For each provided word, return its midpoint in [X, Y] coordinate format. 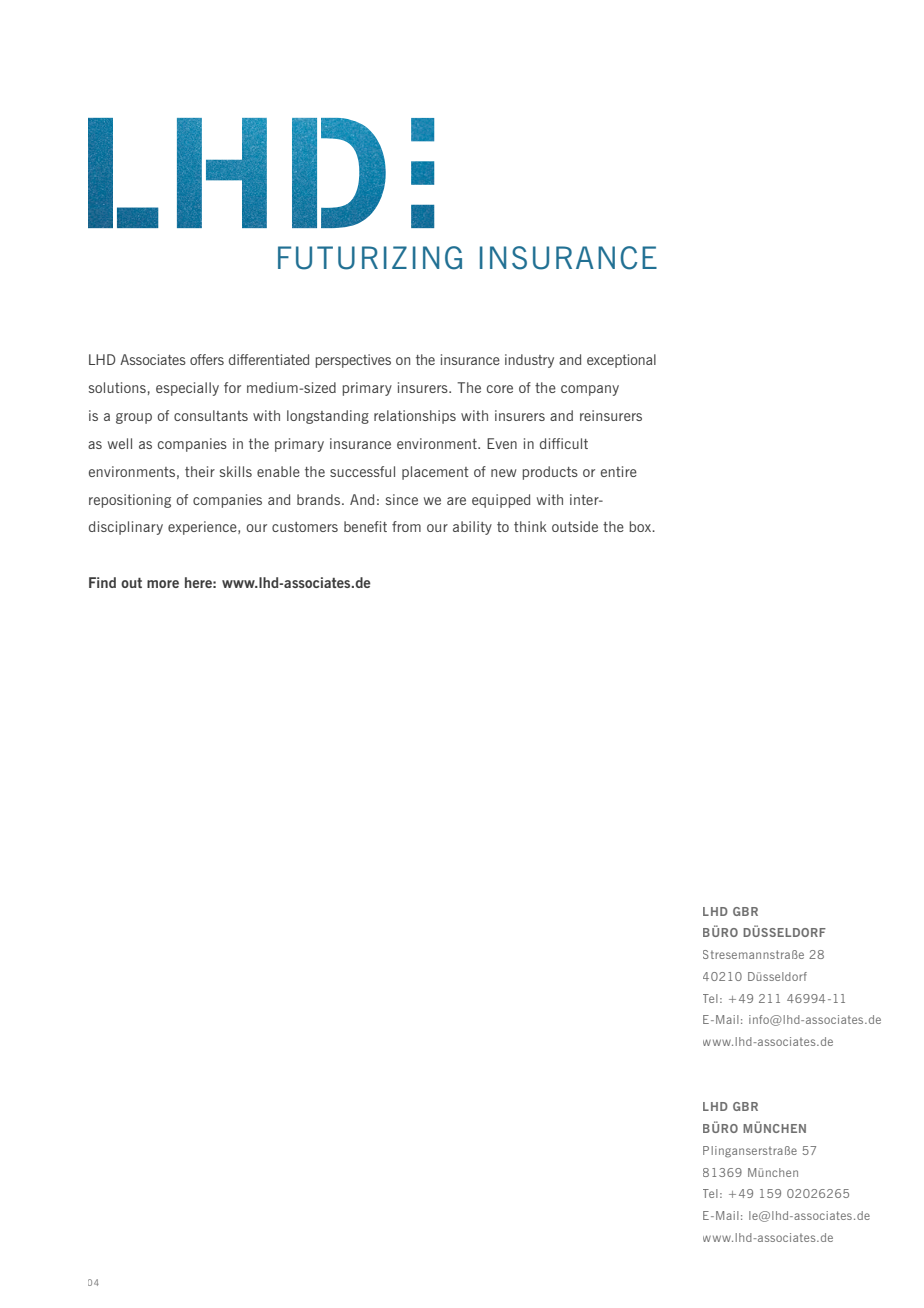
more [163, 584]
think [530, 526]
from [406, 526]
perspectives [353, 361]
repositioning [130, 501]
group [134, 418]
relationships [415, 417]
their [200, 471]
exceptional [621, 361]
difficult [564, 443]
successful [362, 471]
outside [575, 526]
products [550, 473]
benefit [365, 526]
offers [207, 359]
